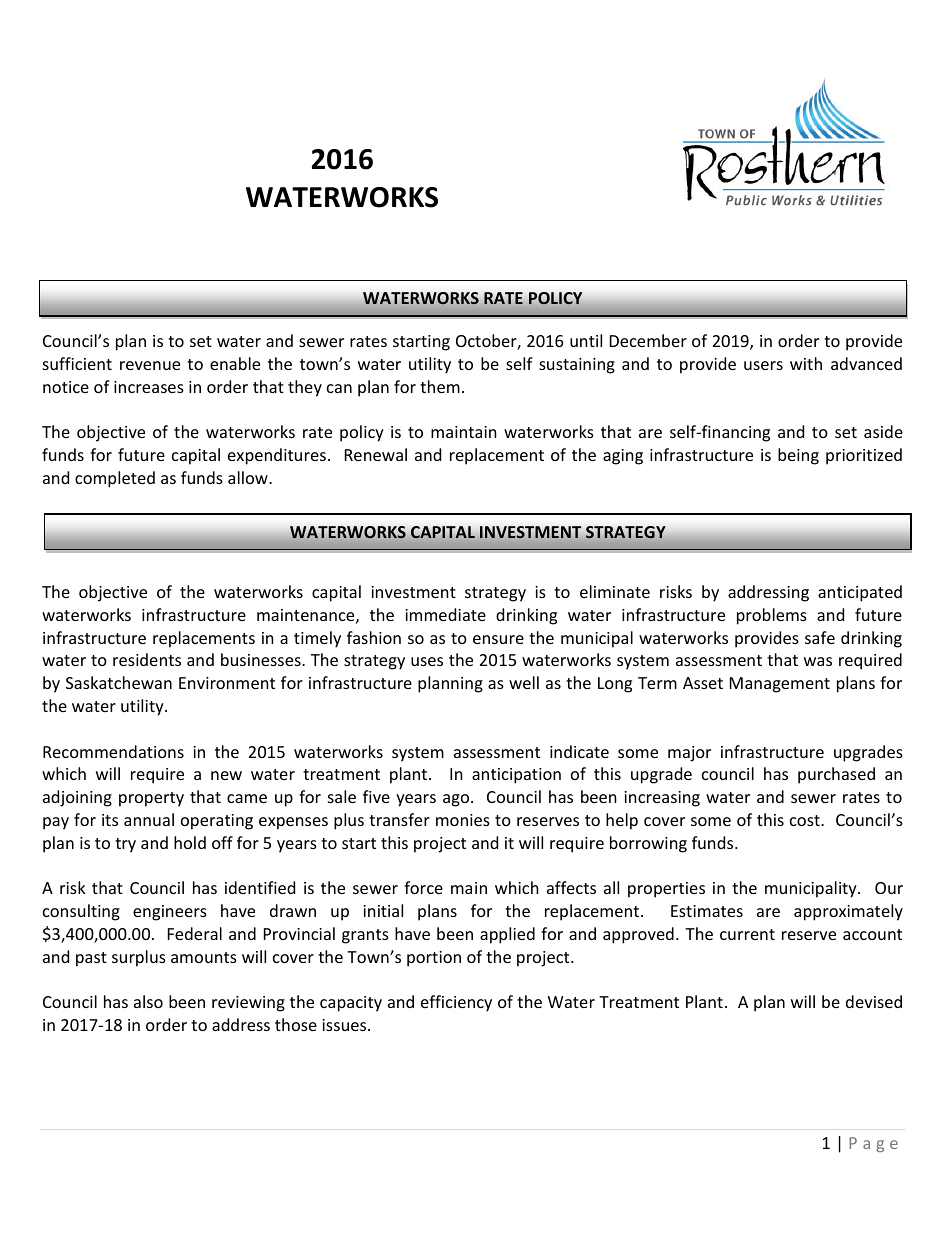  I want to click on them, so click(440, 386).
